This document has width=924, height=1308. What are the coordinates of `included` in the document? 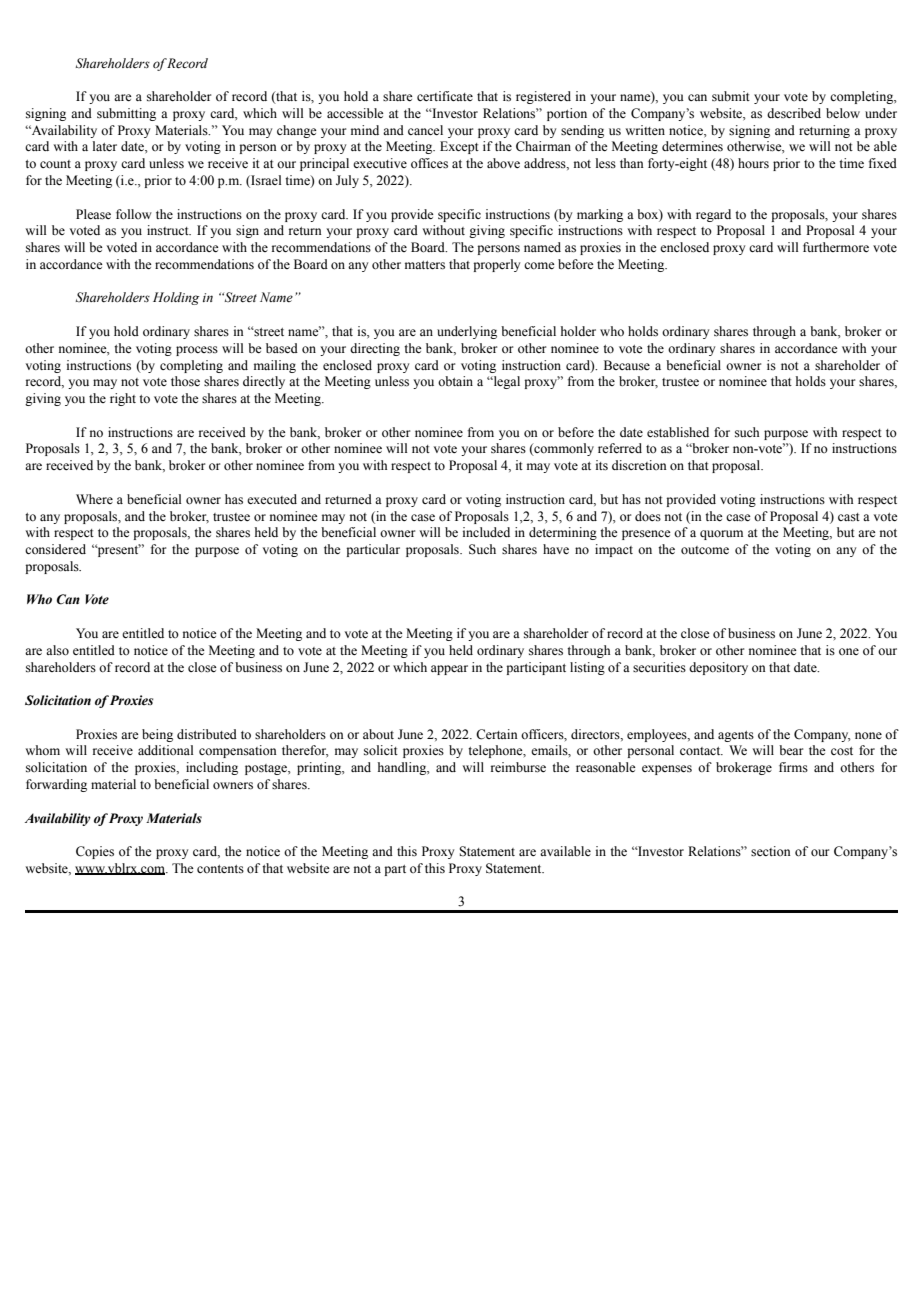 It's located at (486, 532).
